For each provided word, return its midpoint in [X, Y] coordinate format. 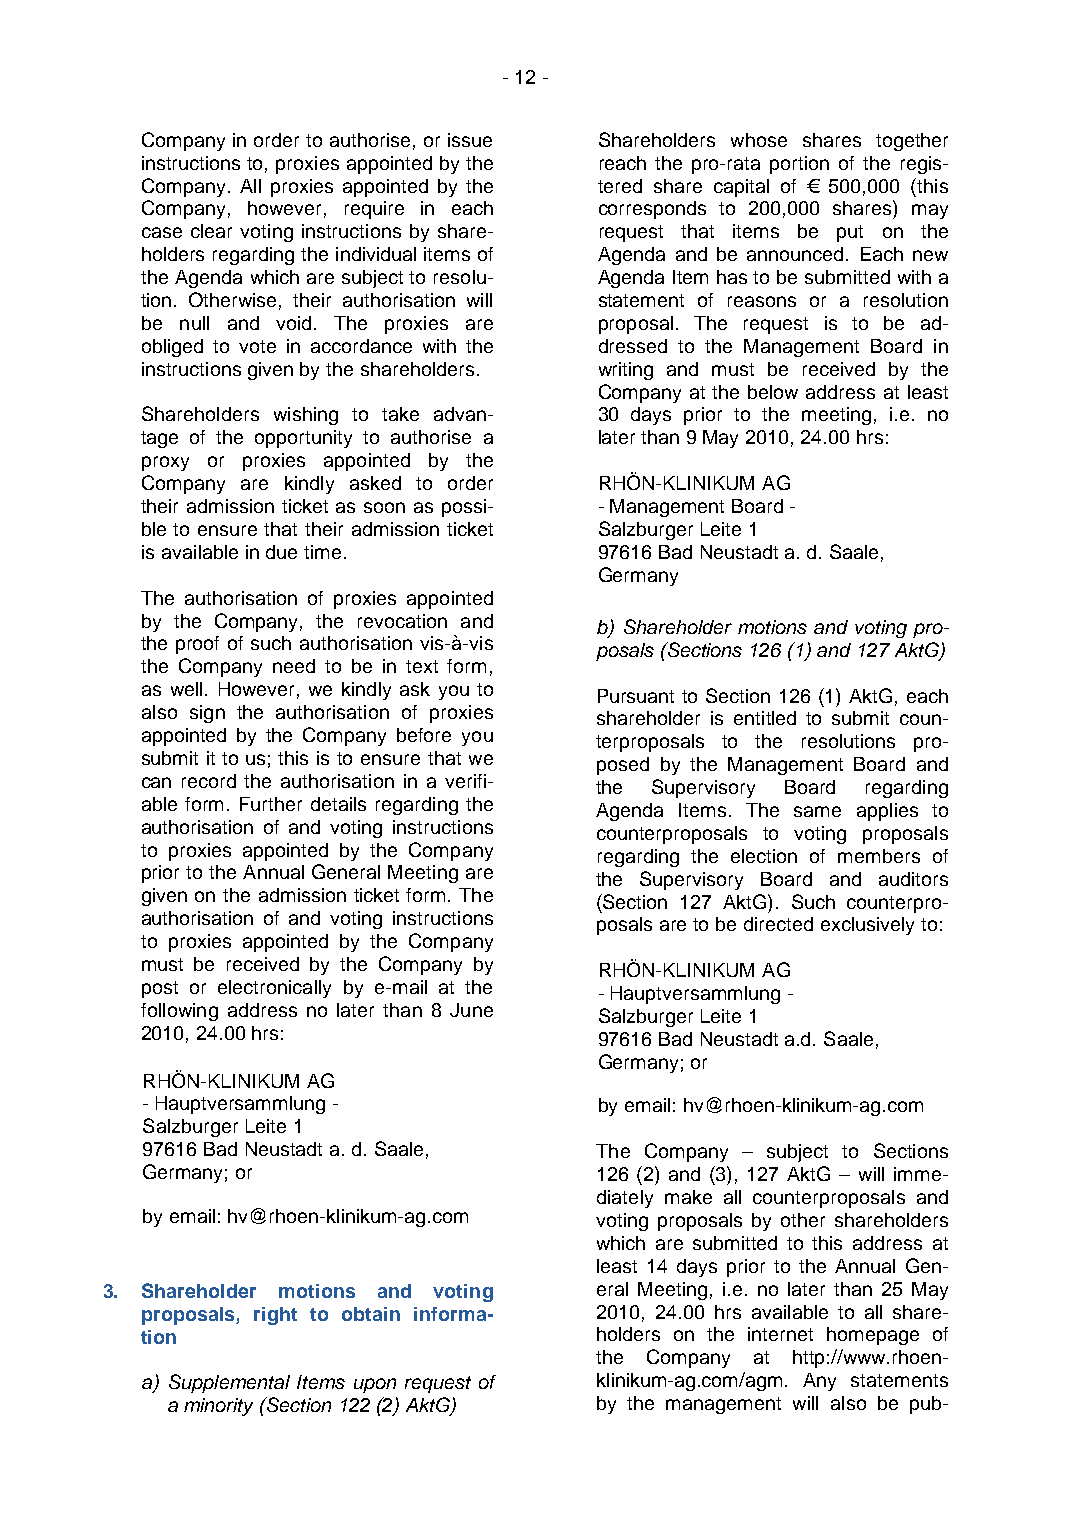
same [817, 811]
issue [470, 140]
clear [211, 231]
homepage [873, 1336]
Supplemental [229, 1383]
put [850, 233]
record [209, 781]
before [424, 735]
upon [375, 1385]
